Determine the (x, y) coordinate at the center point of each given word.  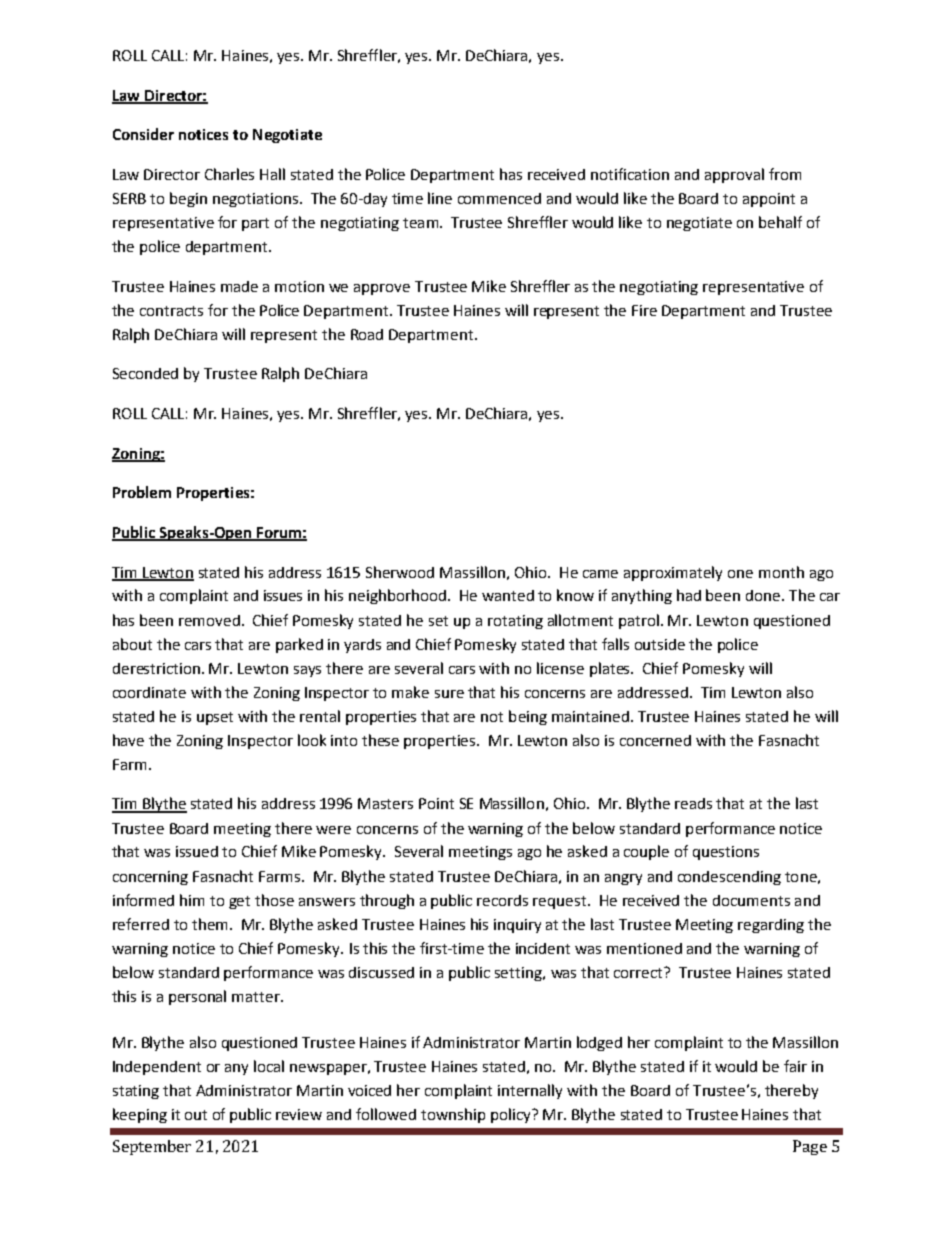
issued (197, 851)
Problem (142, 492)
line (440, 198)
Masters (385, 803)
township (453, 1115)
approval (734, 175)
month (781, 572)
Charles (229, 174)
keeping (140, 1115)
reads (693, 803)
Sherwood (400, 572)
